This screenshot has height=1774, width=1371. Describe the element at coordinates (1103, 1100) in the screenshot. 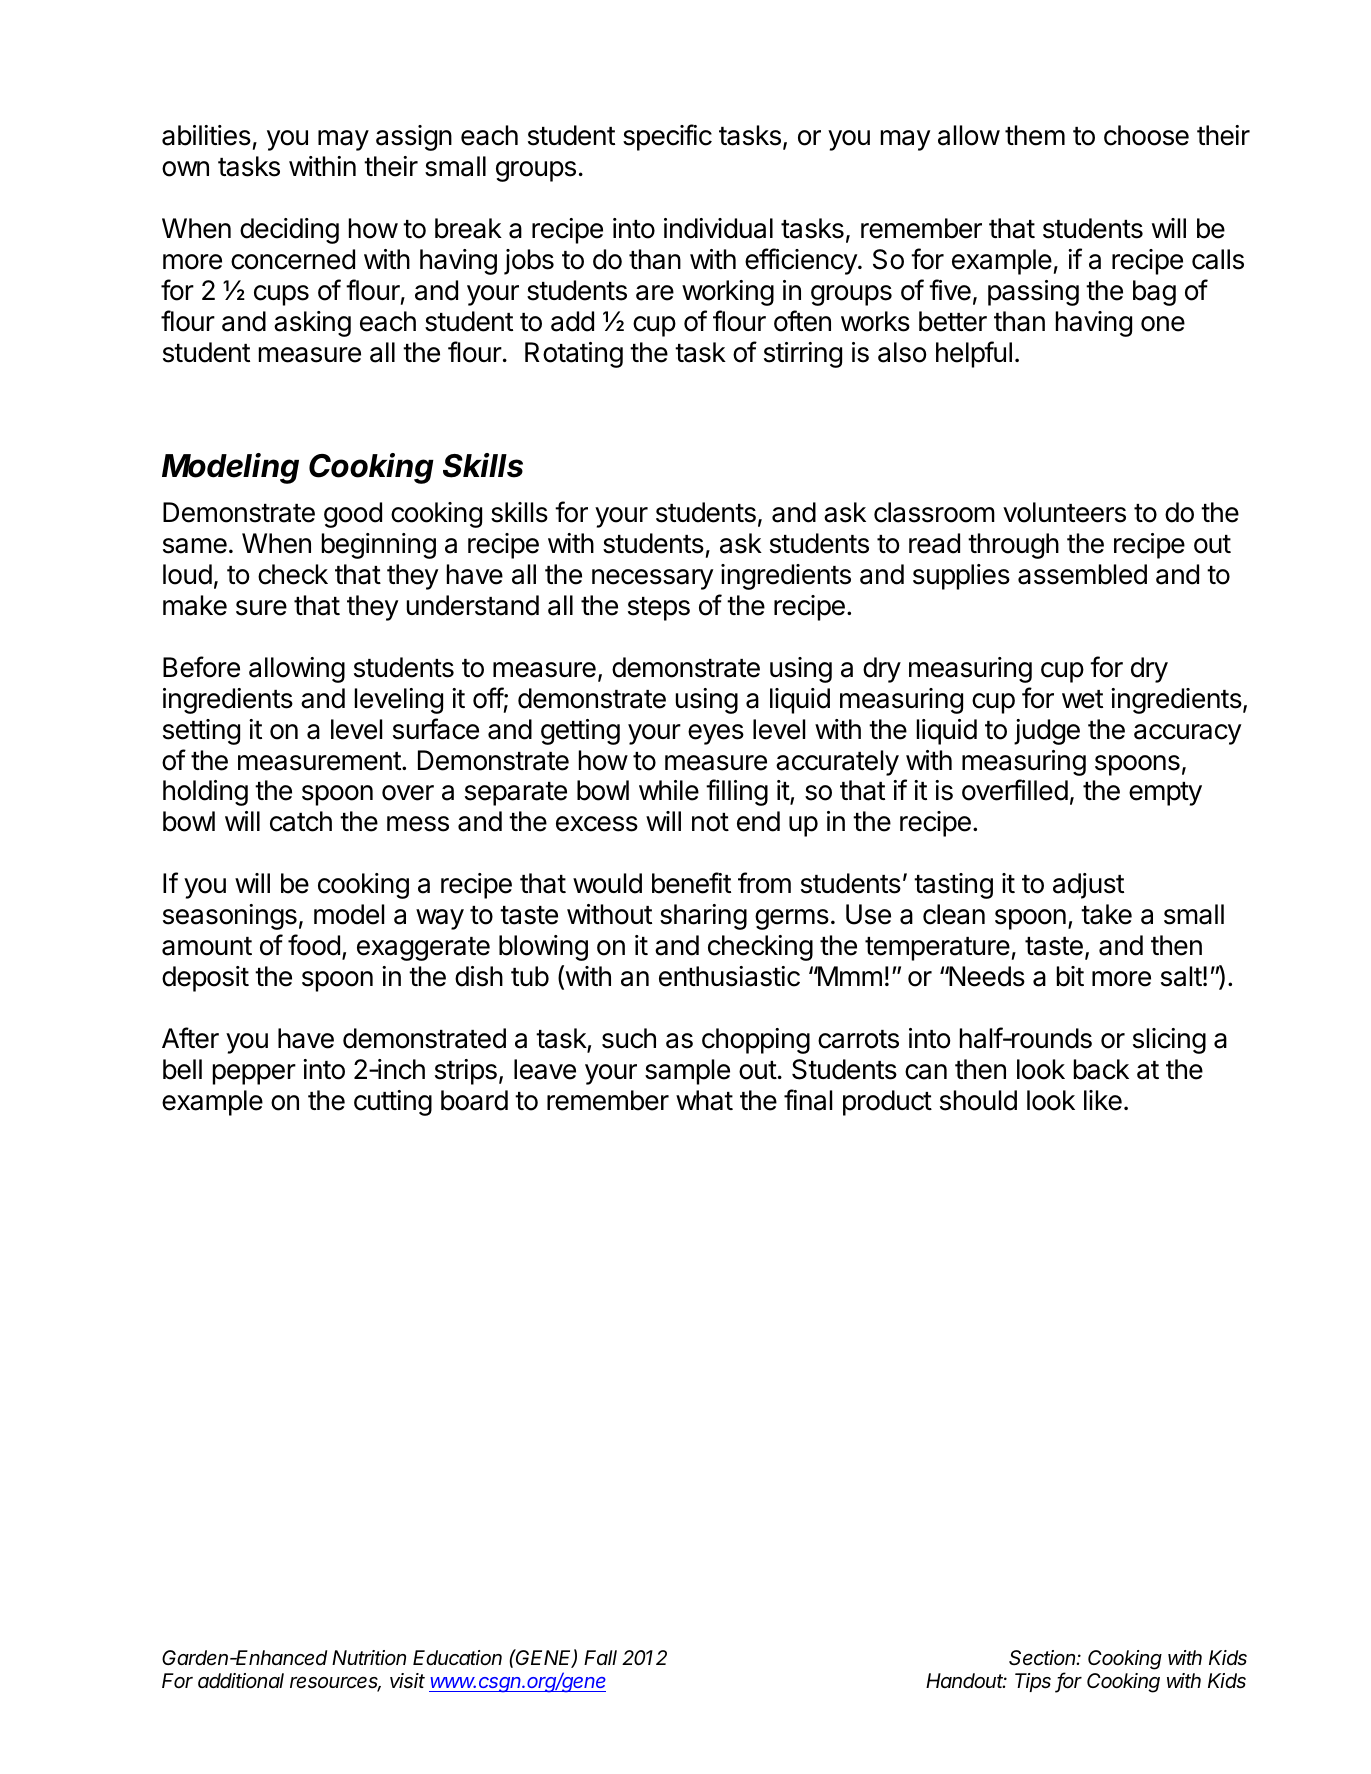

I see `like` at that location.
